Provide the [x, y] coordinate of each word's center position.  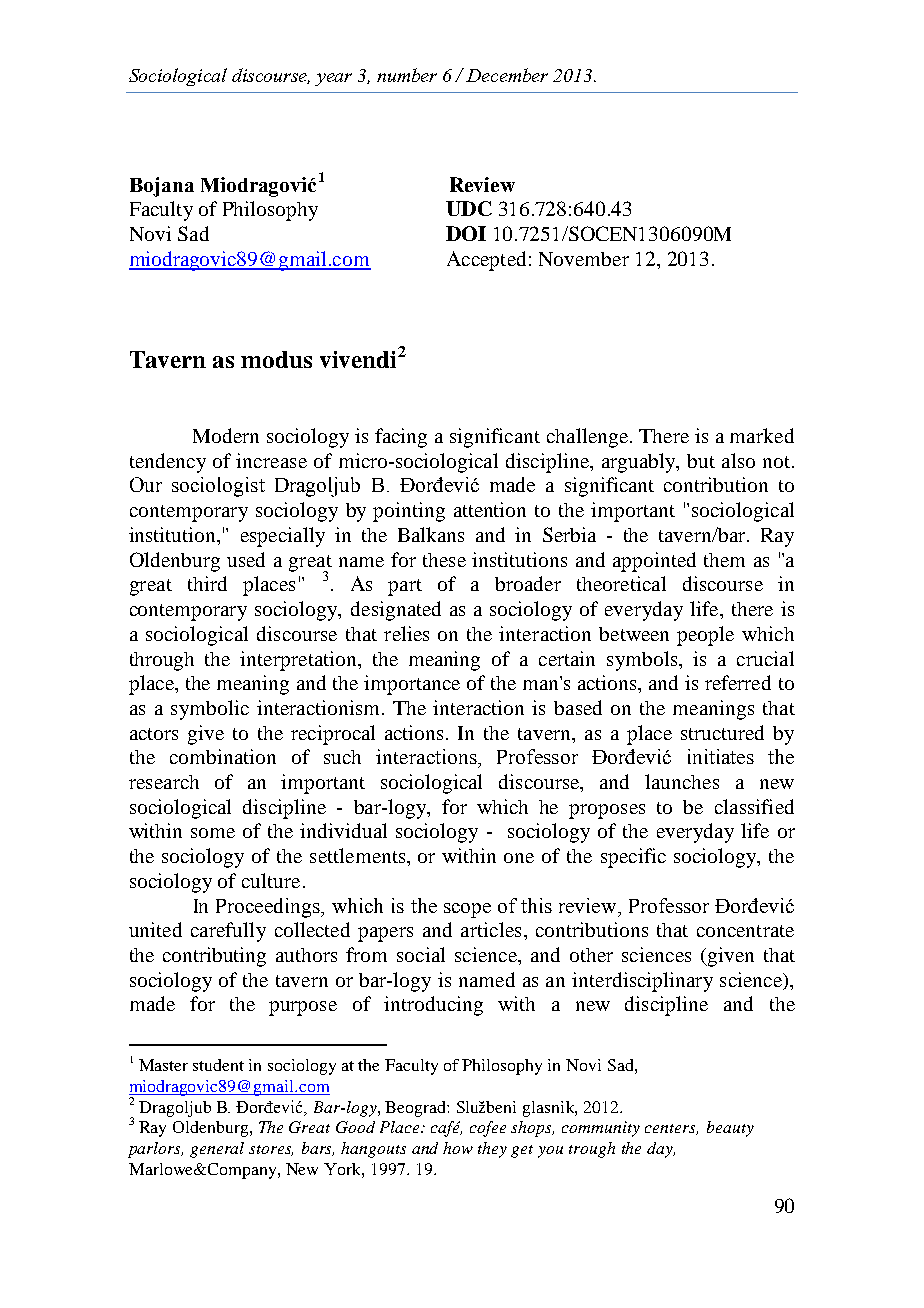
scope [467, 910]
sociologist [218, 487]
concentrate [745, 931]
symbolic [210, 710]
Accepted [486, 261]
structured [722, 732]
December [507, 75]
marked [762, 435]
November [584, 259]
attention [490, 509]
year [333, 79]
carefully [228, 932]
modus [276, 359]
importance [412, 685]
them [724, 560]
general [217, 1150]
